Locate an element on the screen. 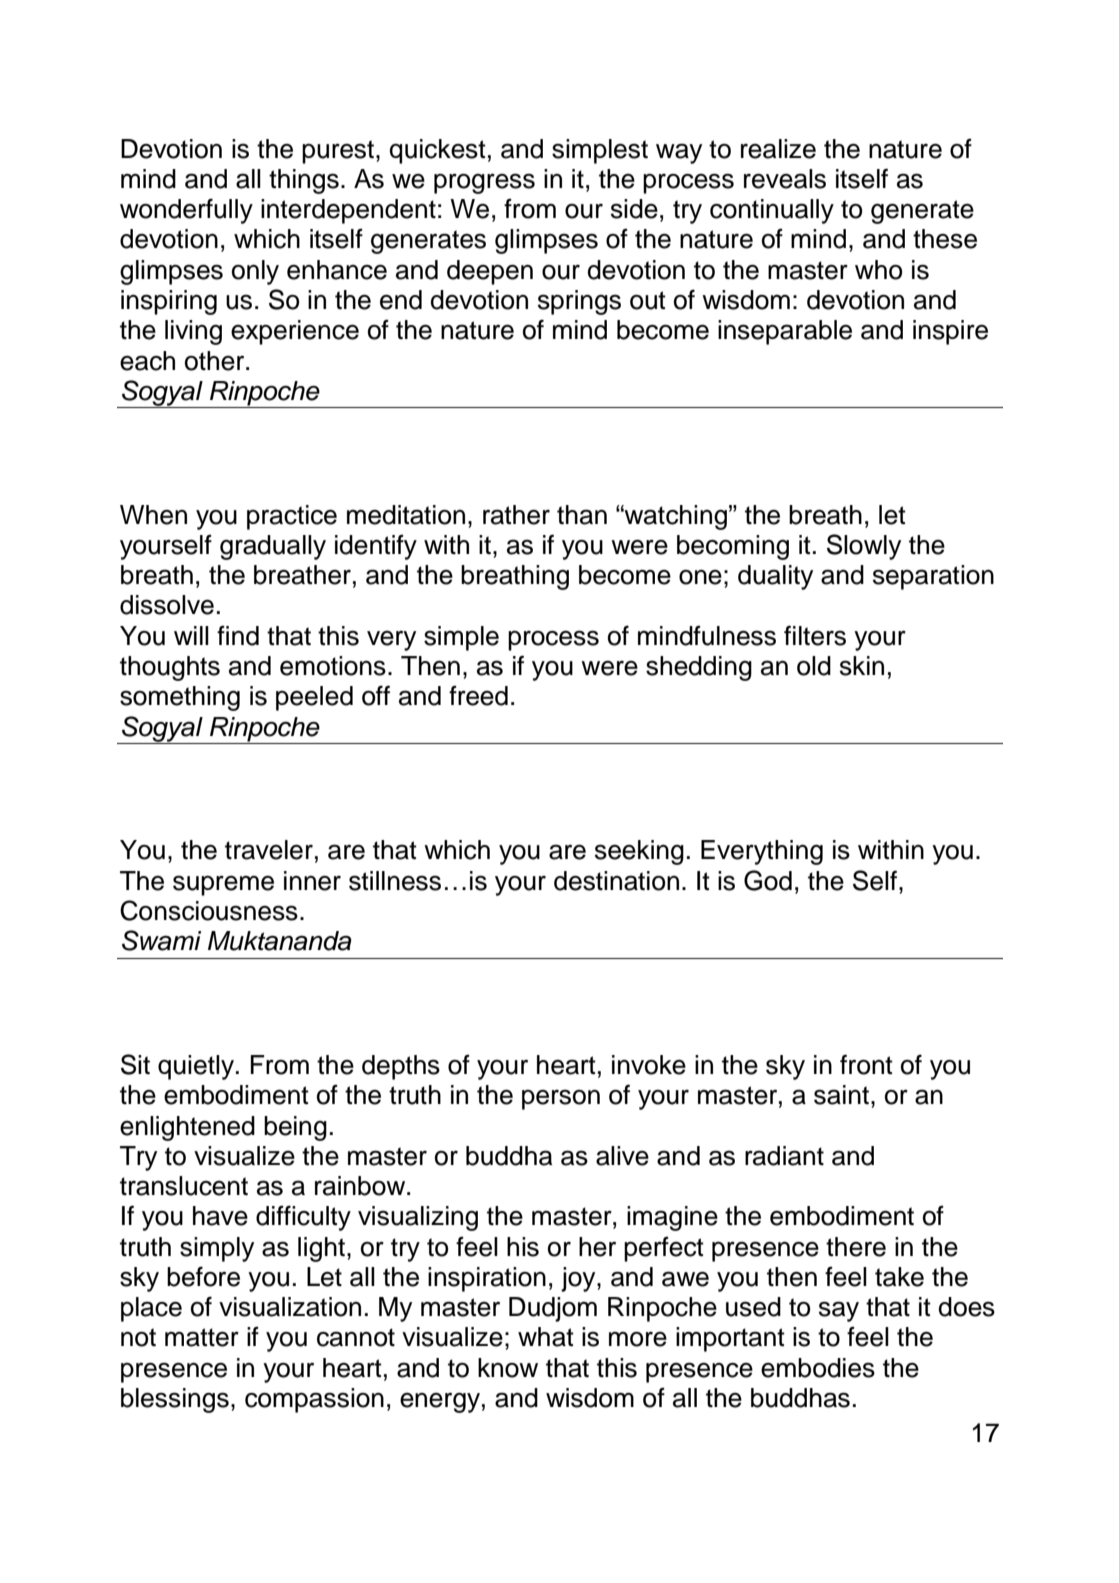 The image size is (1119, 1583). freed is located at coordinates (478, 696).
